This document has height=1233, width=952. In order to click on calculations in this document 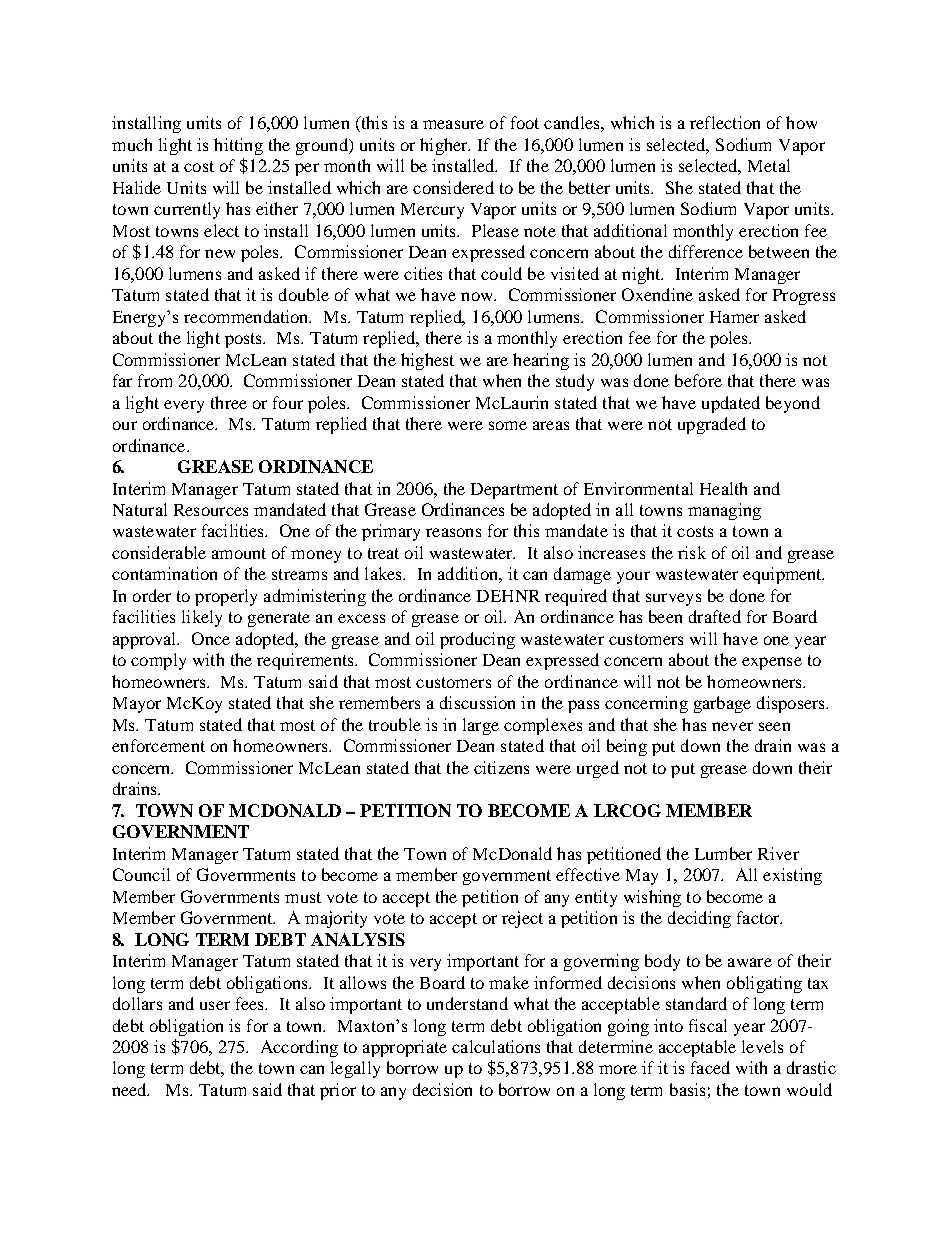, I will do `click(496, 1046)`.
